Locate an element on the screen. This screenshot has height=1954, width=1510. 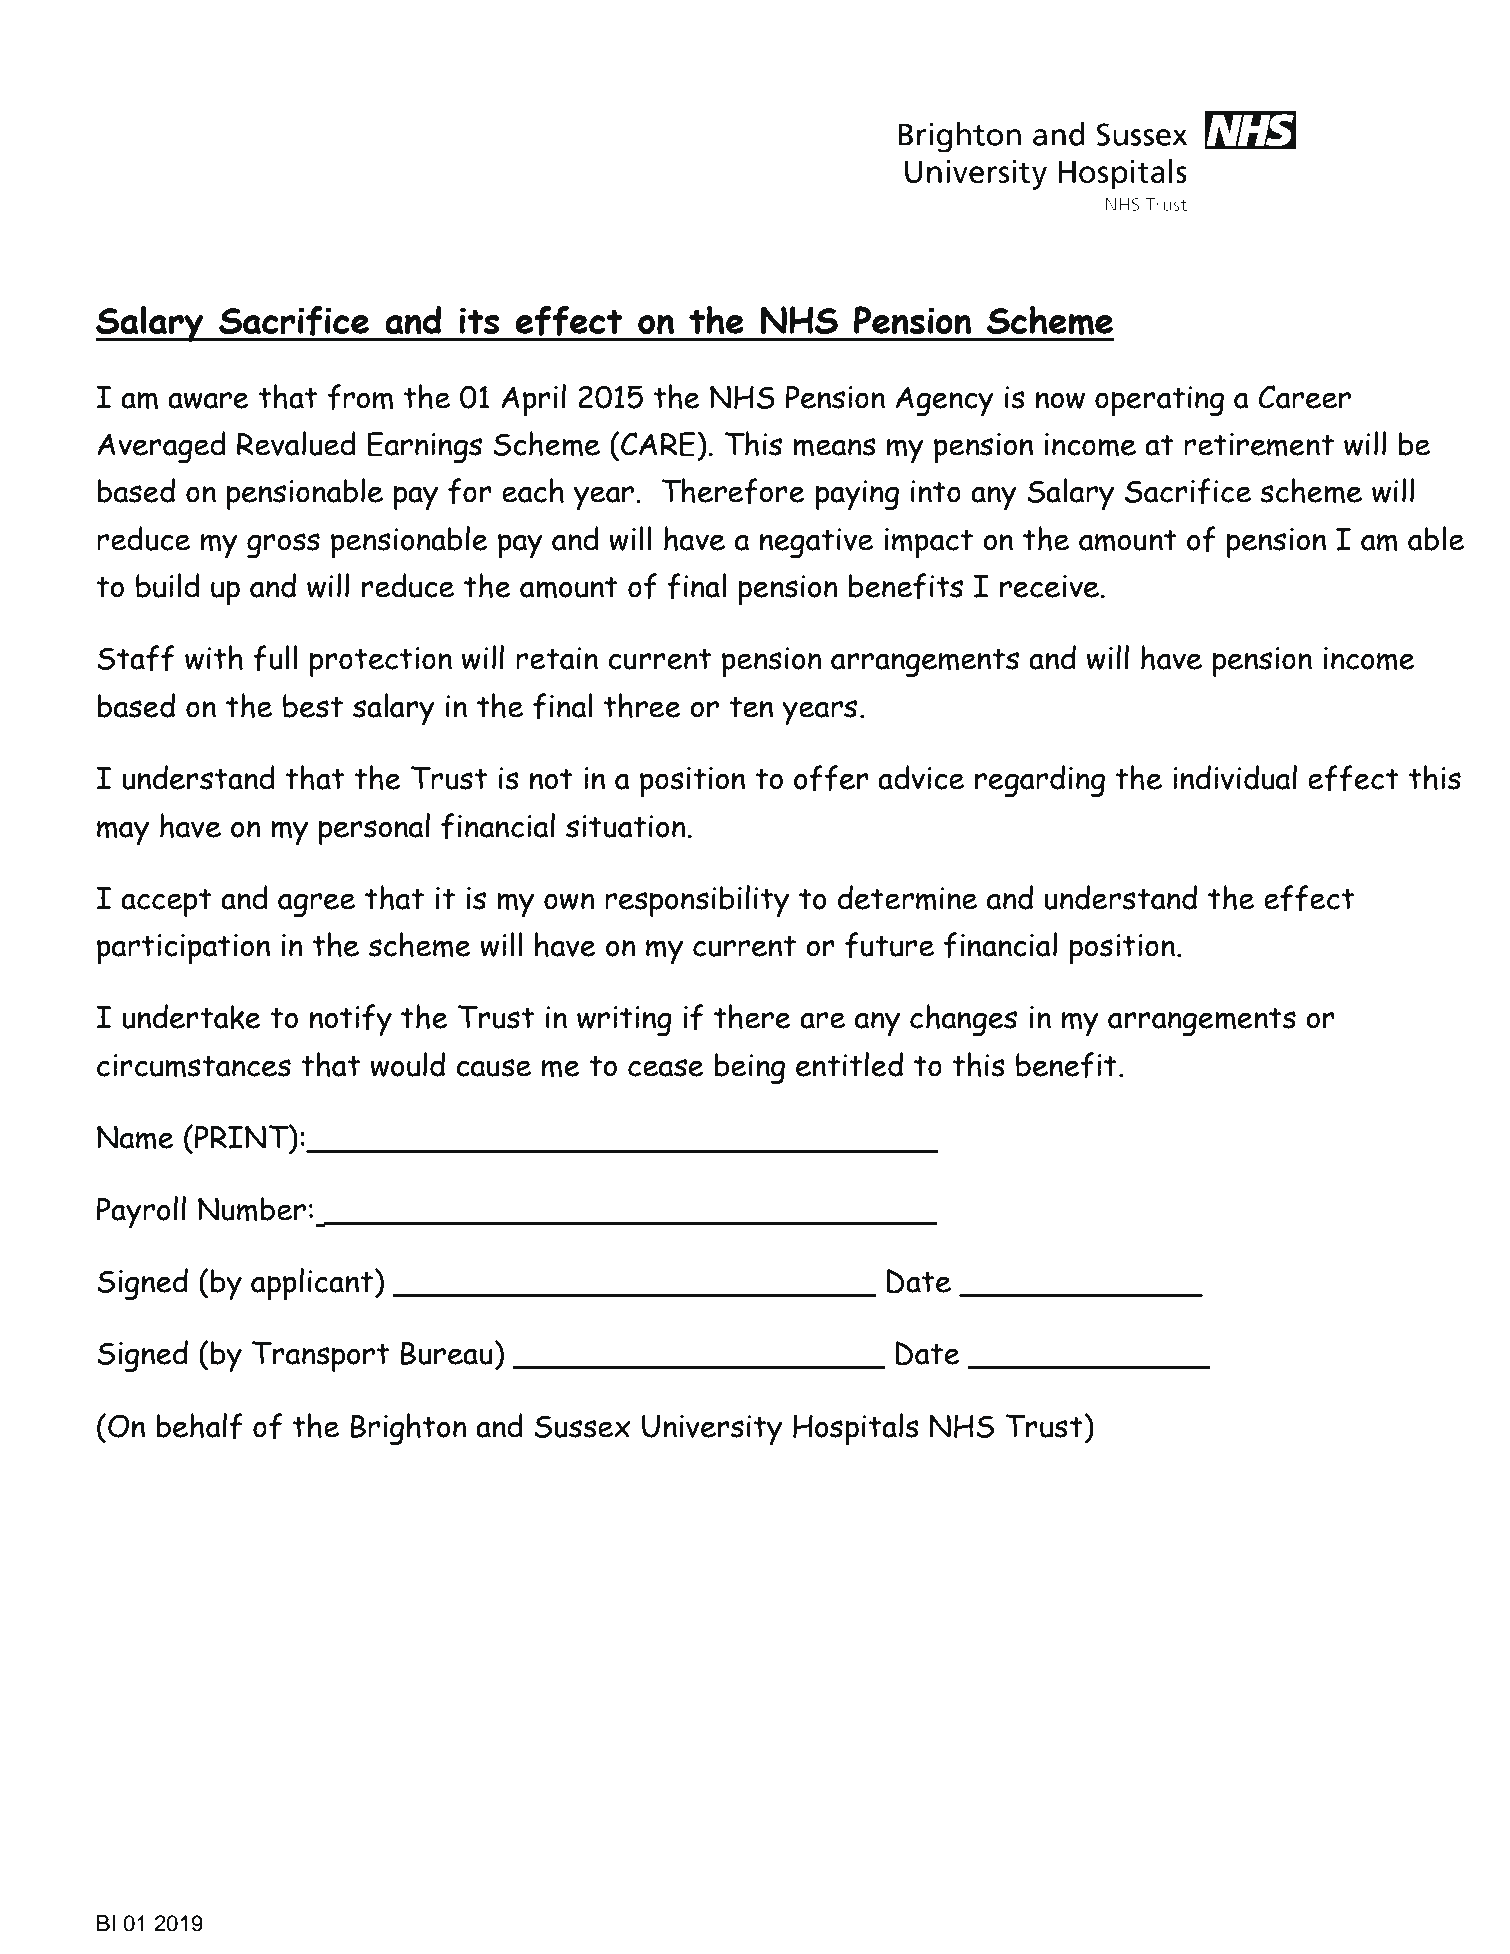
operating is located at coordinates (1159, 401).
